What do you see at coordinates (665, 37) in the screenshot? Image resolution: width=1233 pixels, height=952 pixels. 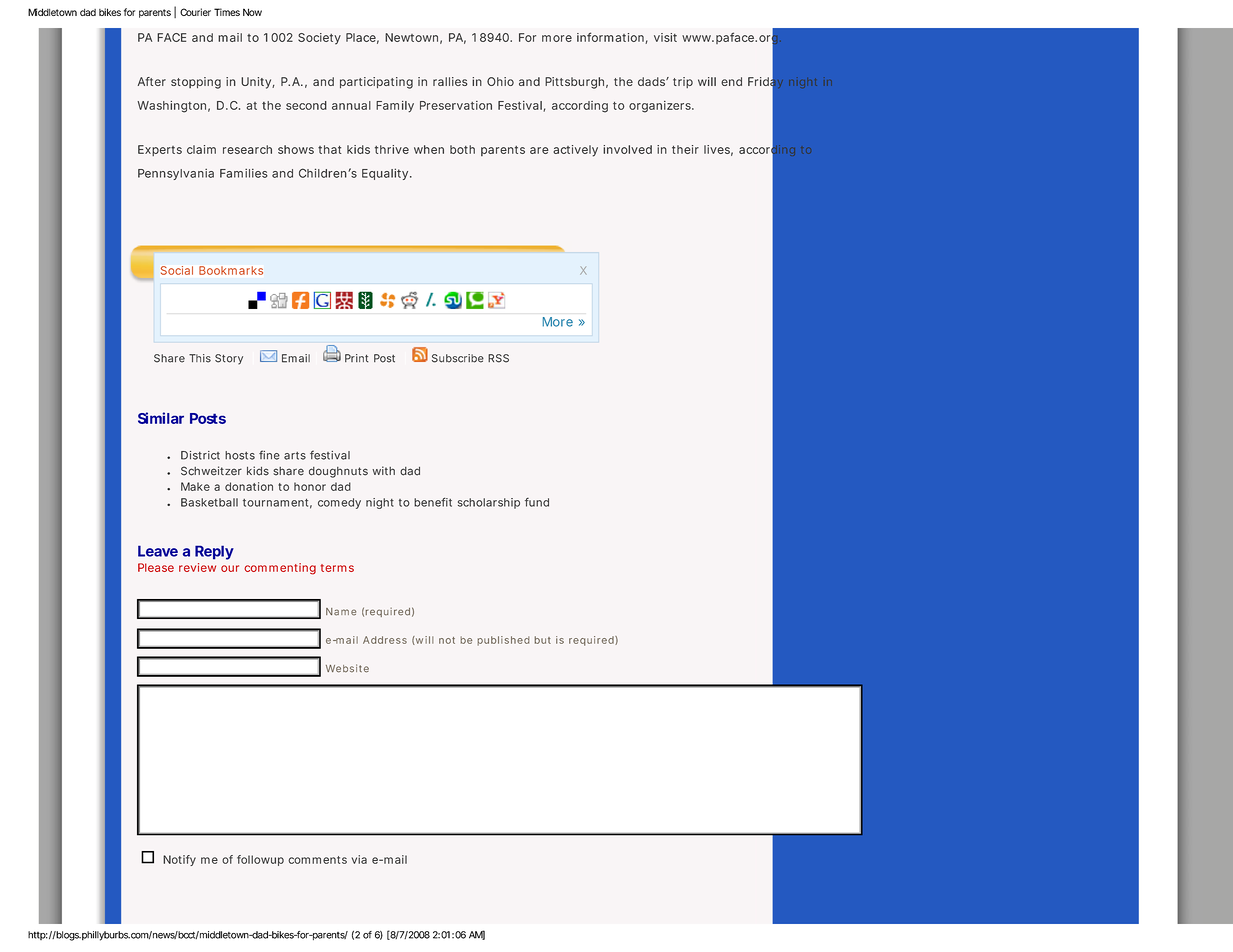 I see `visit` at bounding box center [665, 37].
